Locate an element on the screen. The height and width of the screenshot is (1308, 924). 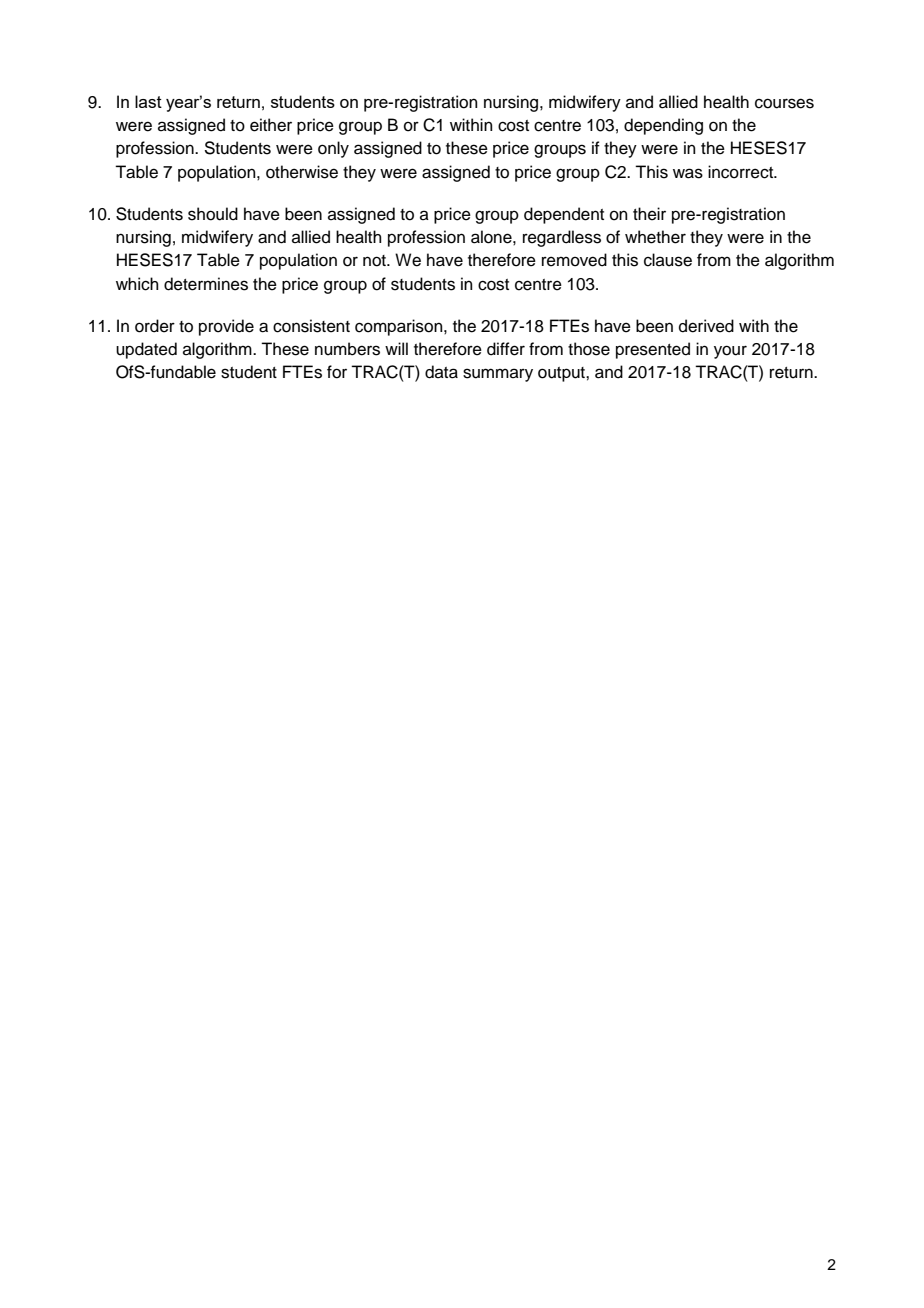
either is located at coordinates (271, 125).
